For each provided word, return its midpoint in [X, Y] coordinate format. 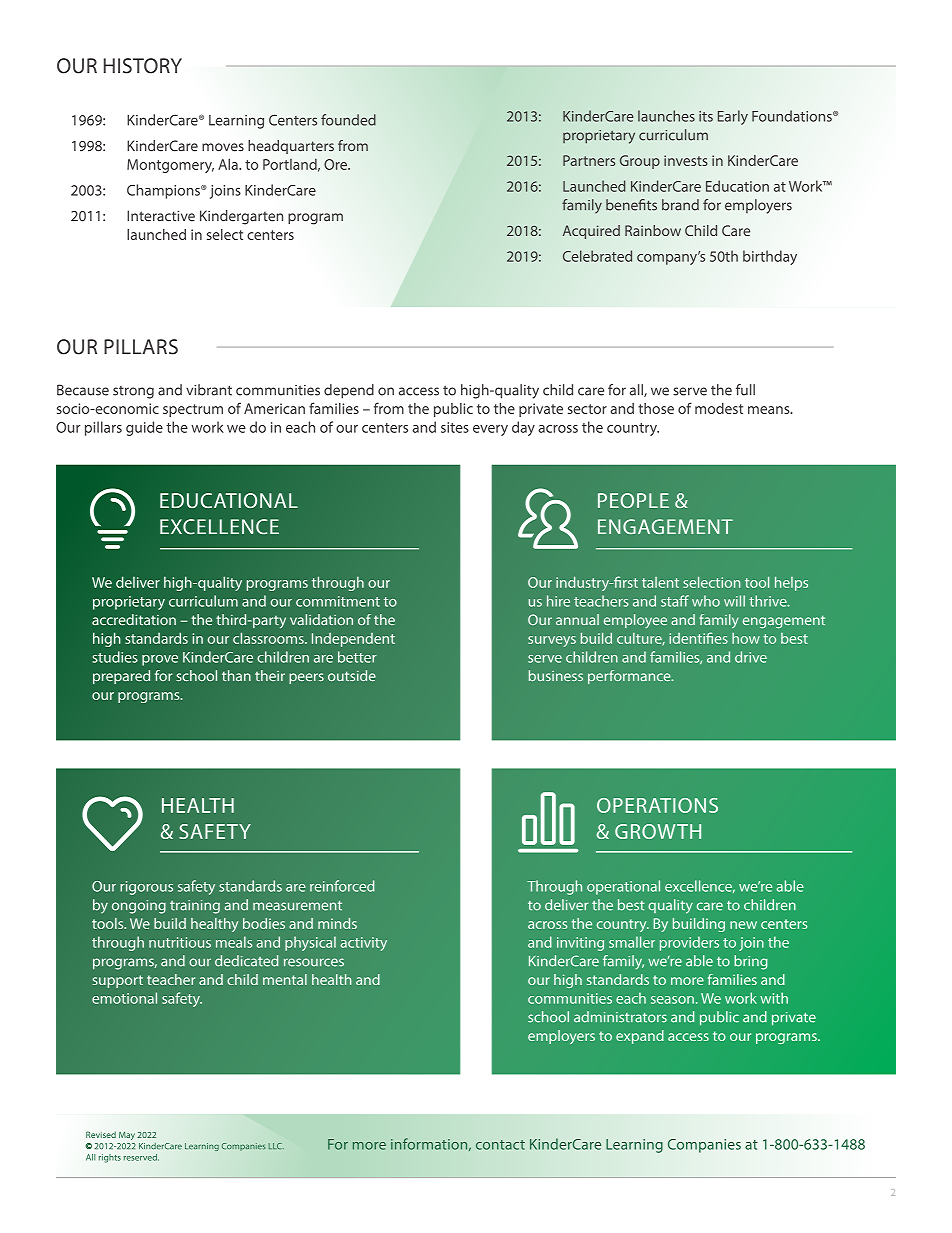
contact [500, 1145]
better [357, 657]
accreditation [134, 620]
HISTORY [143, 66]
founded [348, 120]
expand [640, 1037]
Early [733, 117]
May [127, 1135]
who [706, 601]
